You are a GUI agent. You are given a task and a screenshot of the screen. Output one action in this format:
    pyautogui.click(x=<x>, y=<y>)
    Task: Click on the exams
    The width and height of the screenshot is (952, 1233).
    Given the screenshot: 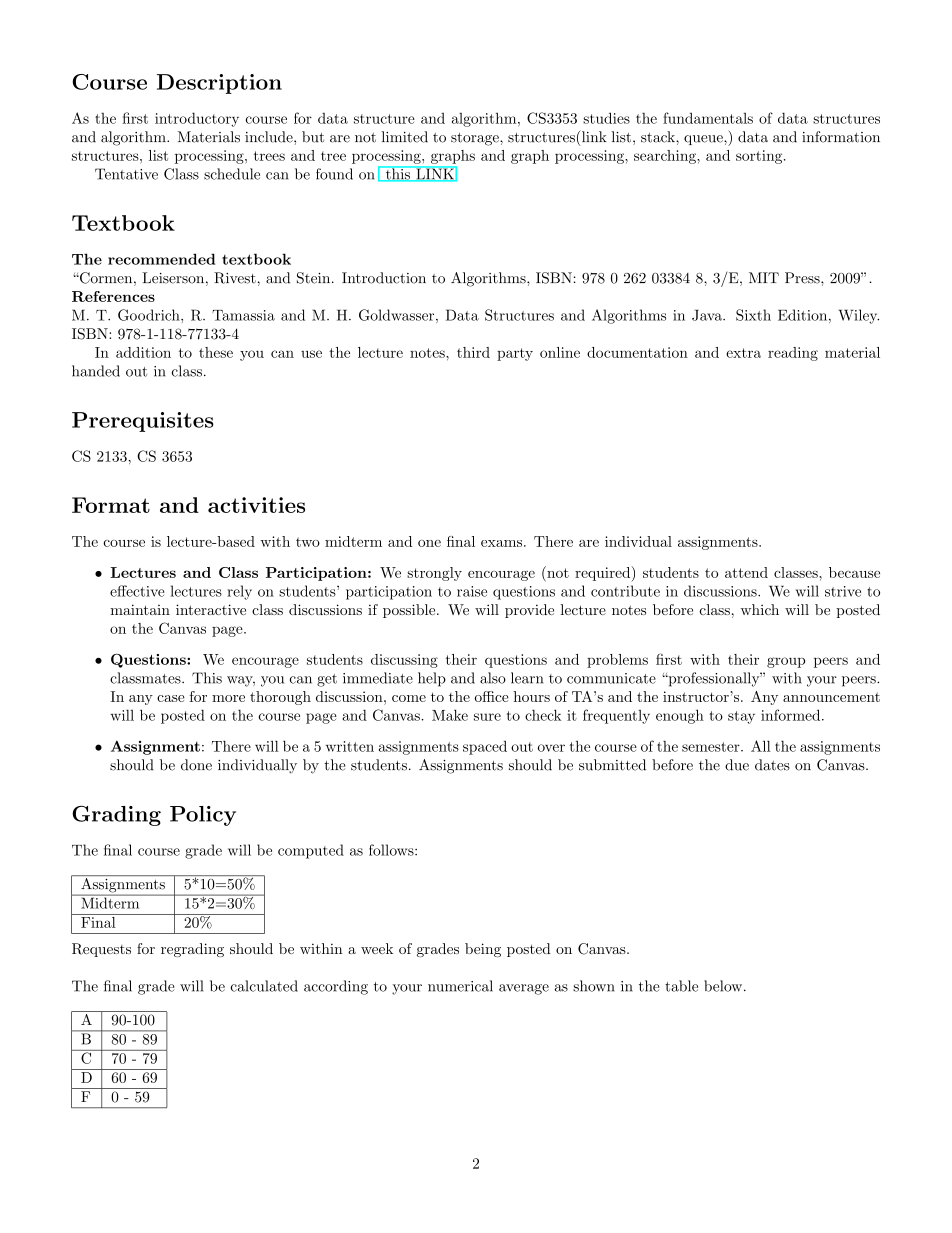 What is the action you would take?
    pyautogui.click(x=501, y=543)
